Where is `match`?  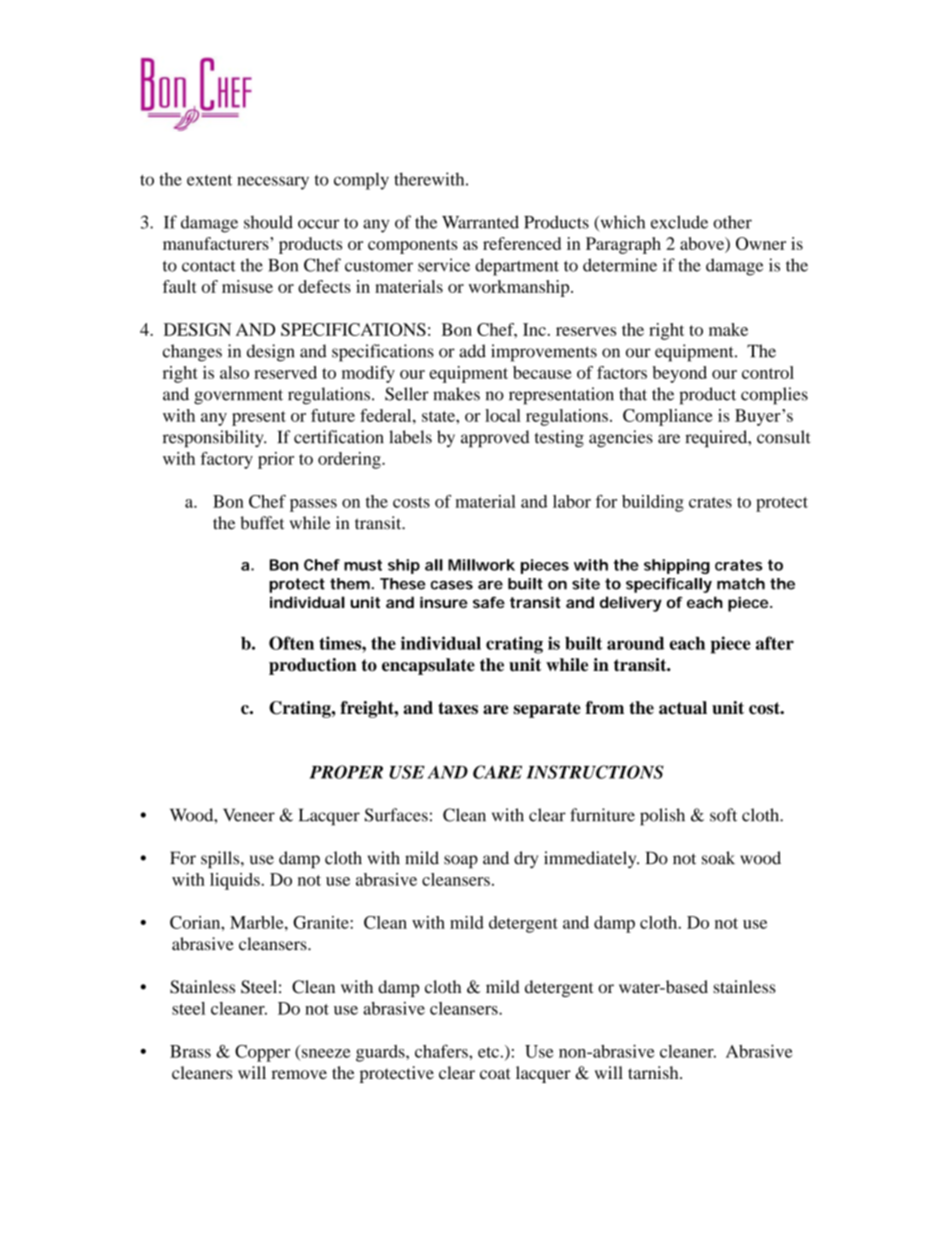 match is located at coordinates (741, 584).
